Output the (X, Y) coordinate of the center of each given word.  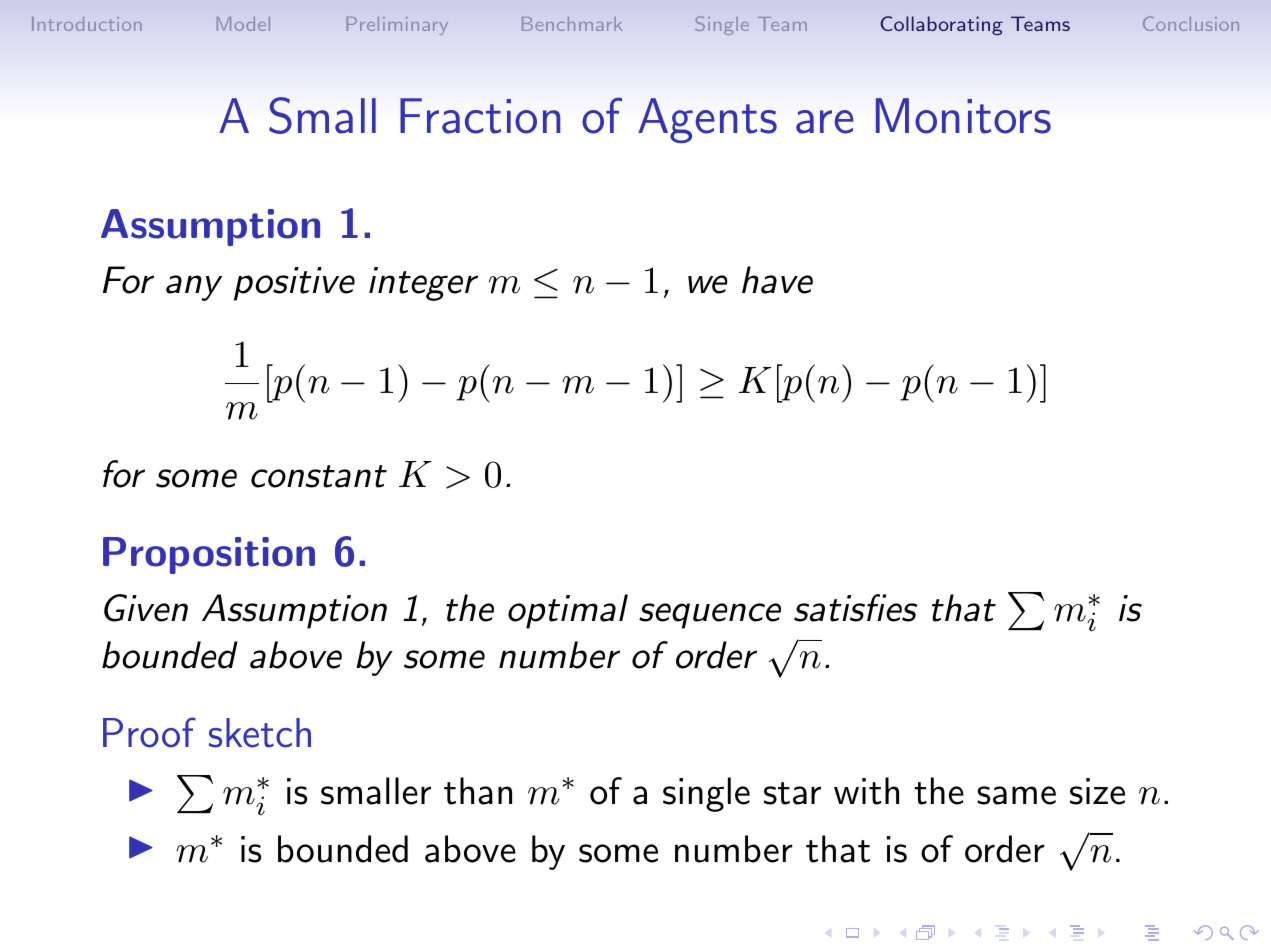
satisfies (855, 608)
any (194, 288)
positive (294, 284)
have (777, 280)
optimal (568, 611)
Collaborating (941, 25)
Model (243, 24)
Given (146, 608)
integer (423, 284)
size (1097, 791)
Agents (707, 120)
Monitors (963, 116)
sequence (710, 616)
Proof (149, 732)
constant (319, 476)
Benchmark (572, 24)
